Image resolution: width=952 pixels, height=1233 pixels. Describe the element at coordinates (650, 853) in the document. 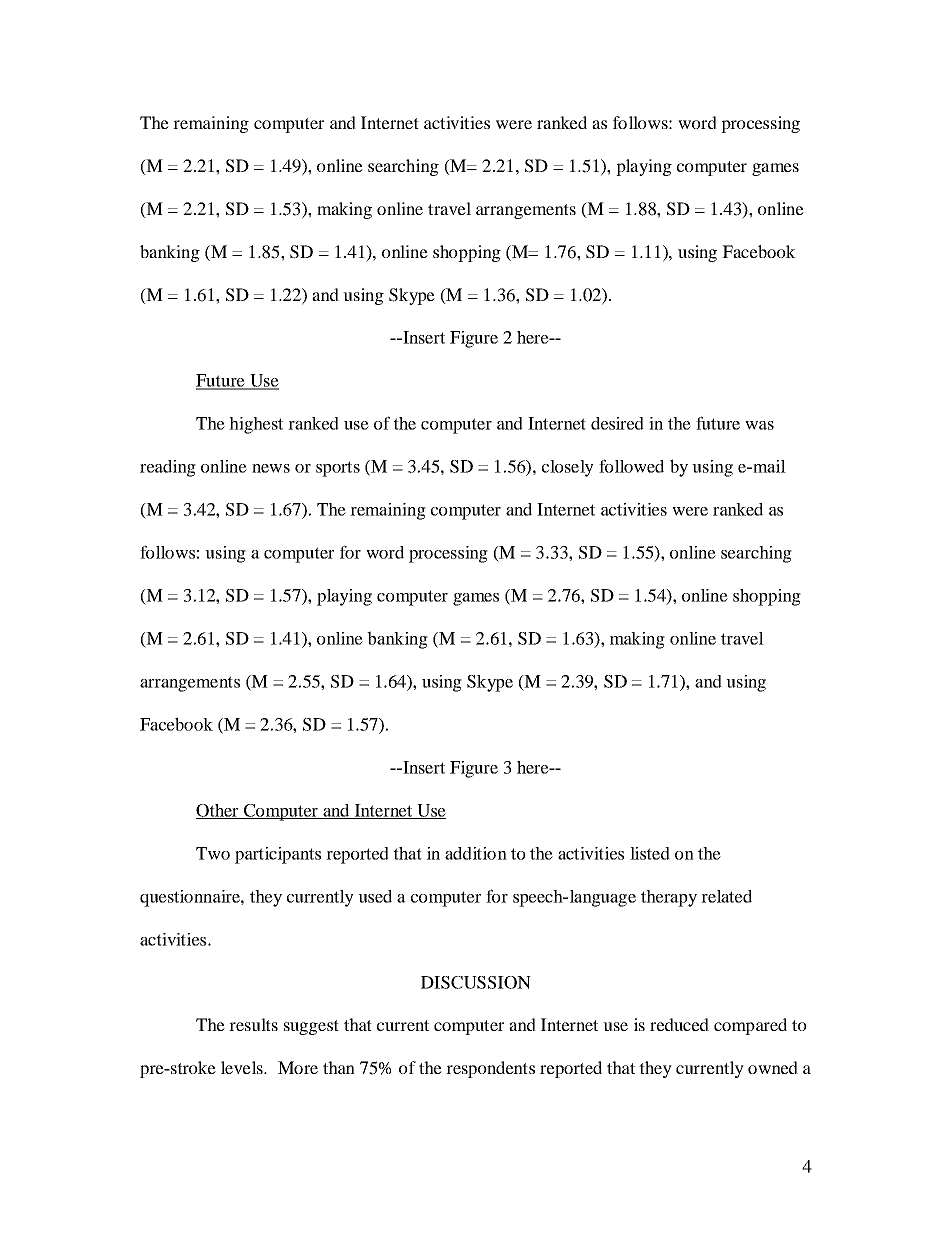

I see `listed` at that location.
